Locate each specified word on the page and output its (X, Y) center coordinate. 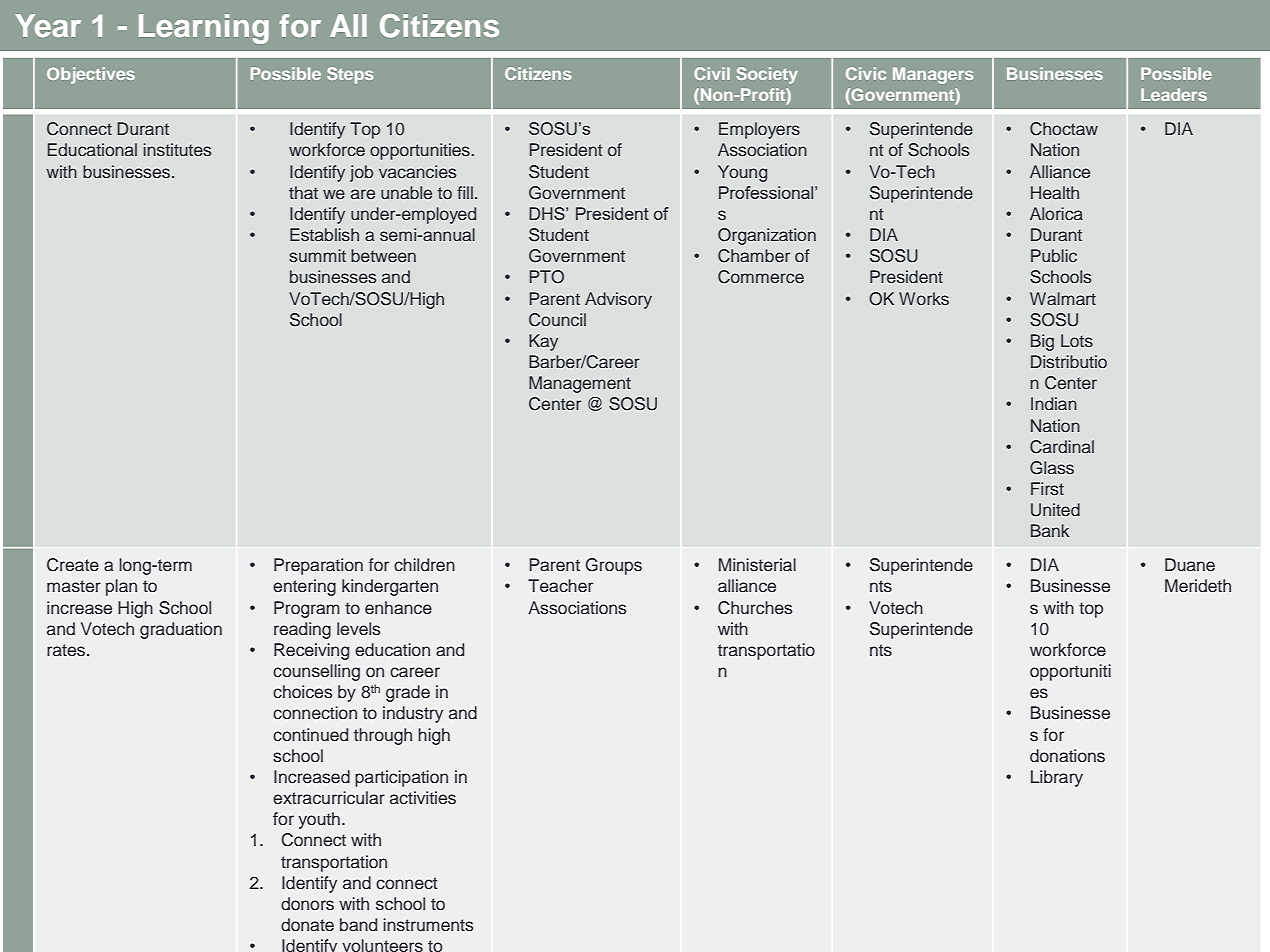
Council (557, 320)
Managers (933, 75)
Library (1057, 778)
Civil (712, 73)
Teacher (560, 586)
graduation (181, 630)
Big (1042, 342)
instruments (428, 925)
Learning (204, 29)
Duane (1190, 565)
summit (317, 255)
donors (307, 904)
